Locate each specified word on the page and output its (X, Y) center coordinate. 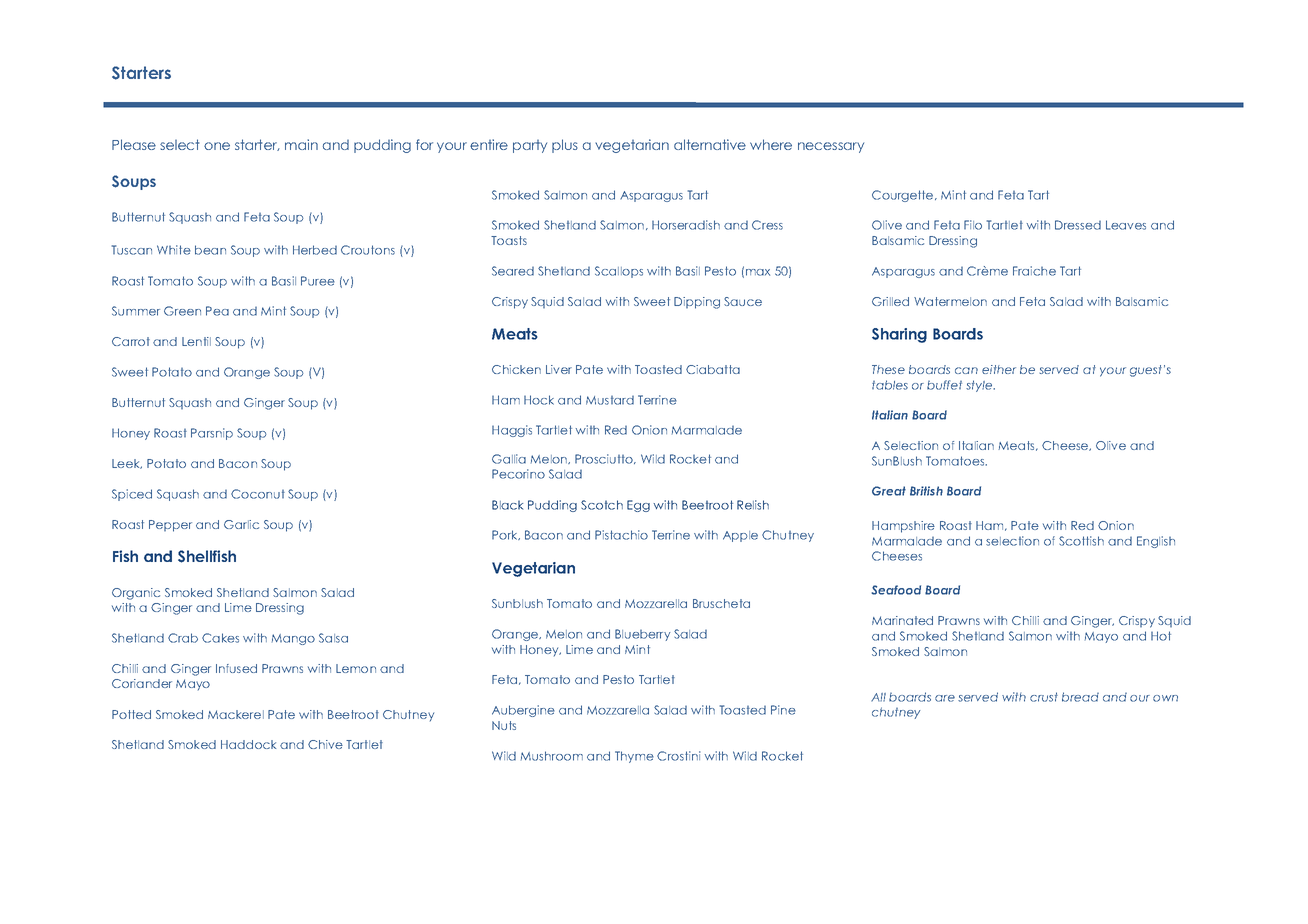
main (301, 144)
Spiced (132, 495)
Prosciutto (605, 459)
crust (1044, 697)
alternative (710, 144)
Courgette (904, 196)
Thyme (634, 757)
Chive (325, 744)
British (926, 491)
